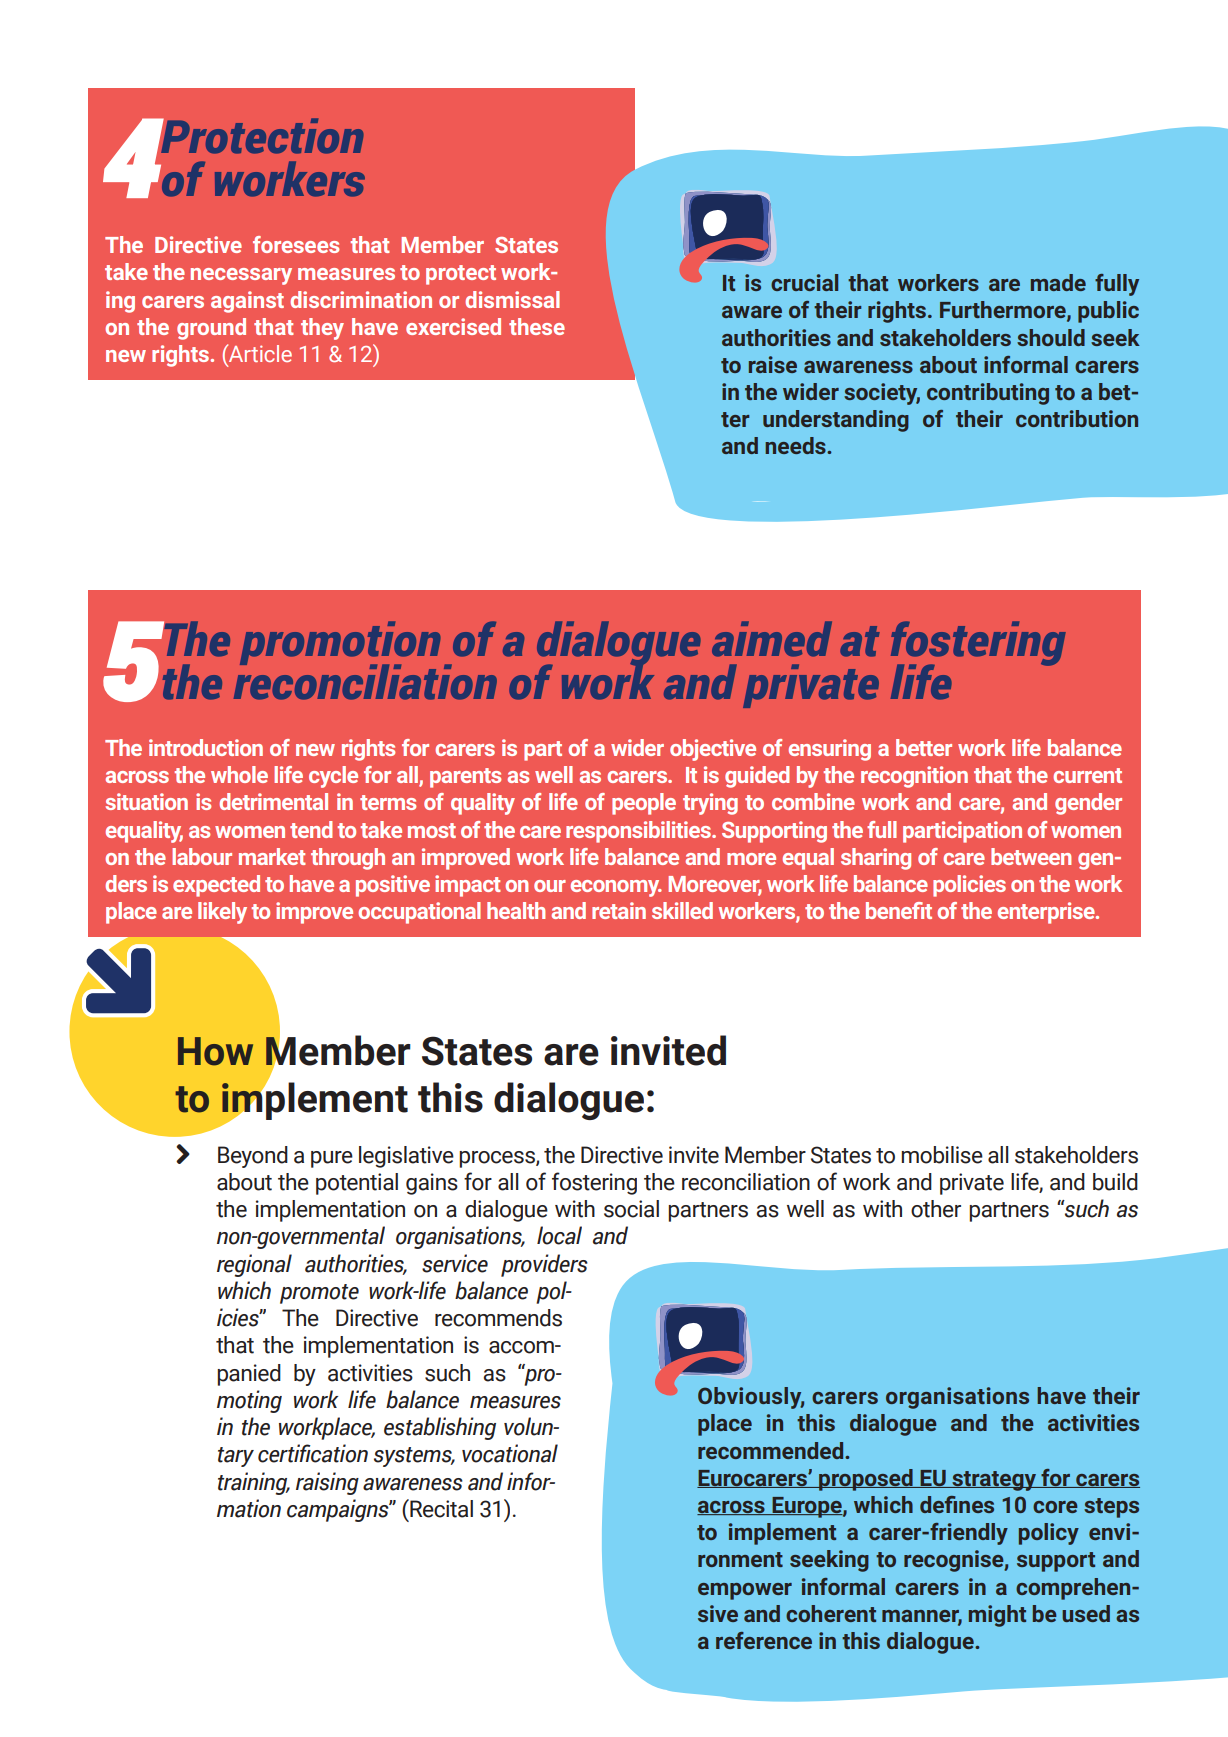  I want to click on retain, so click(619, 910).
